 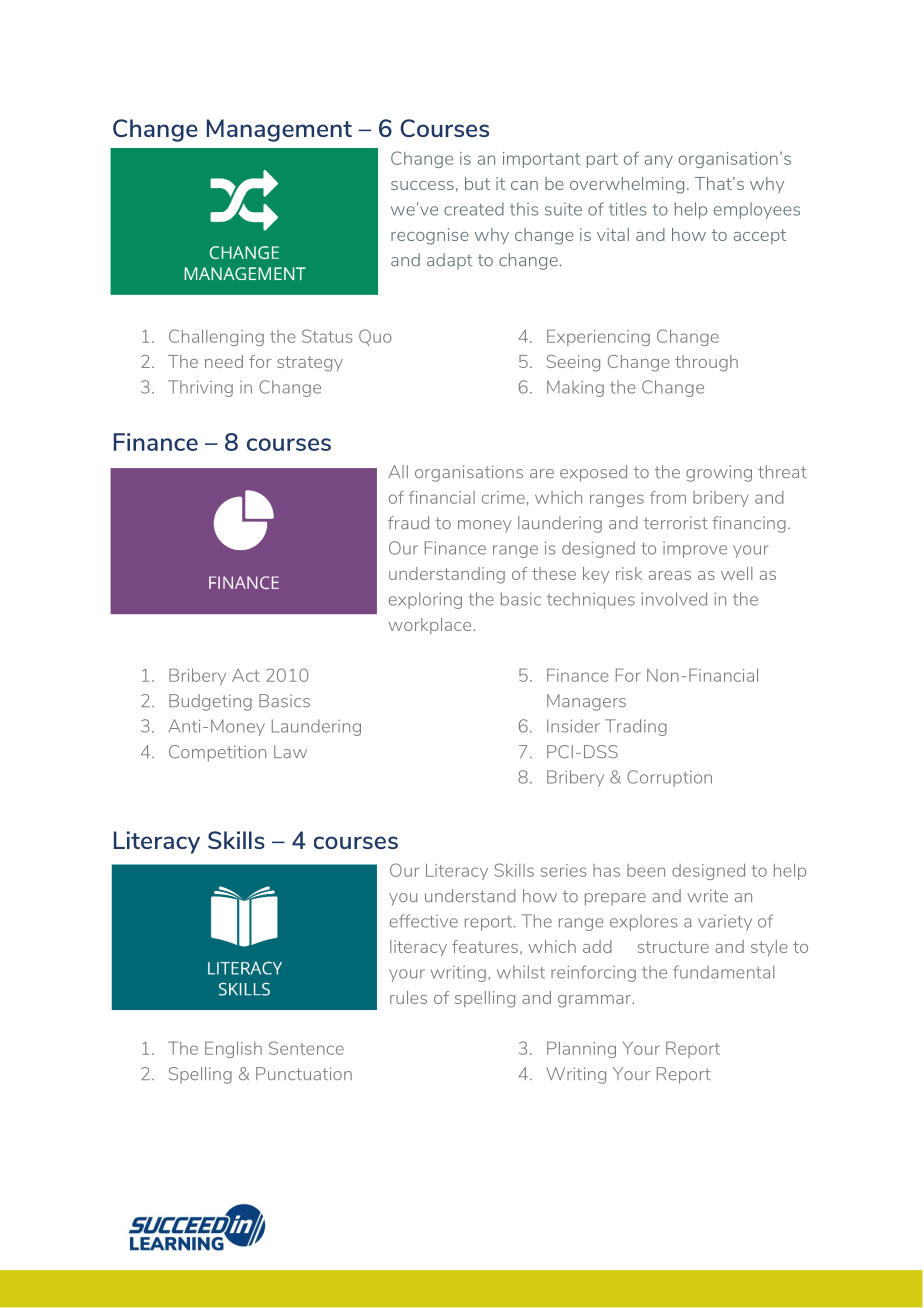 I want to click on crime, so click(x=503, y=497).
